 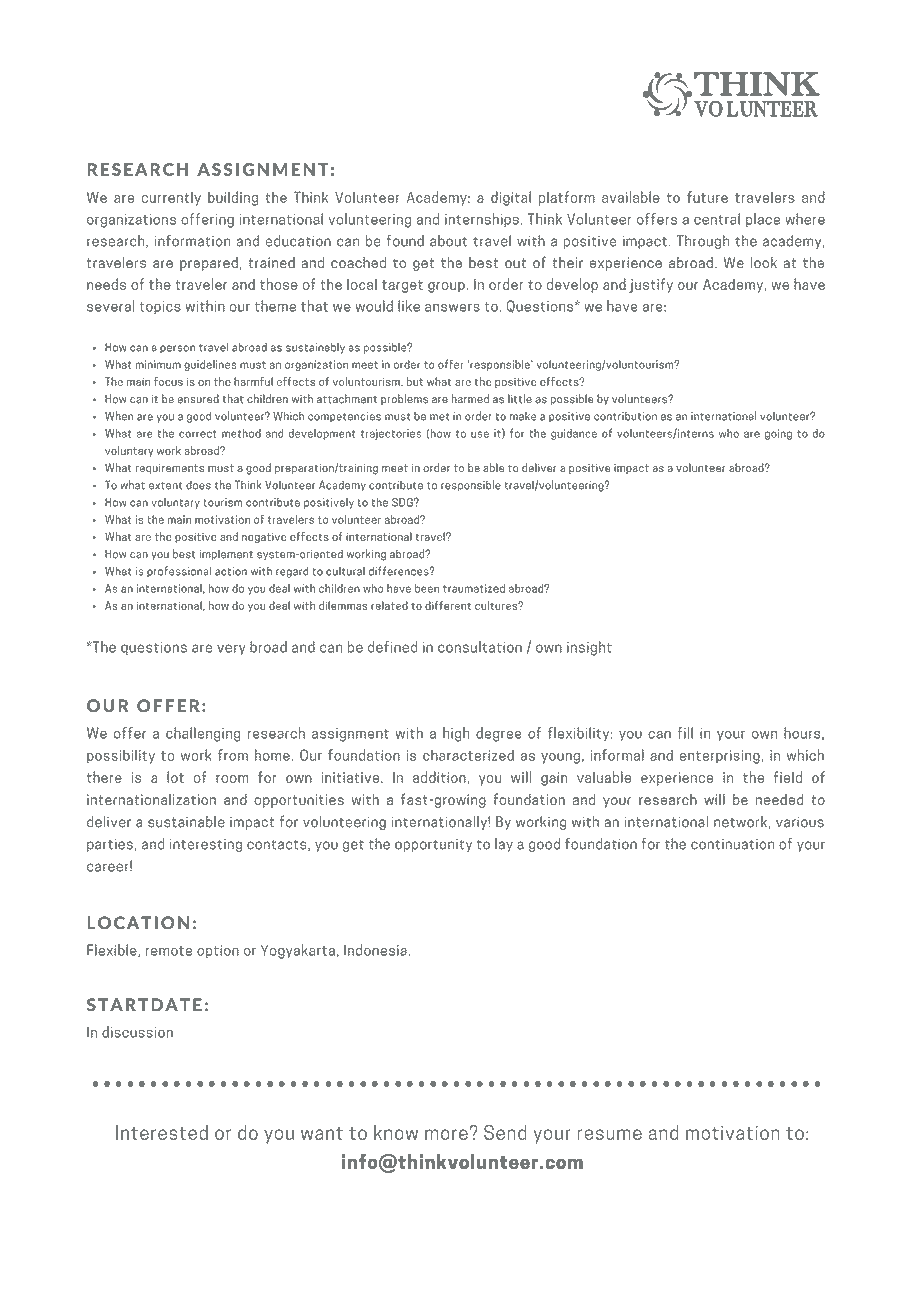 What do you see at coordinates (206, 845) in the screenshot?
I see `interesting` at bounding box center [206, 845].
